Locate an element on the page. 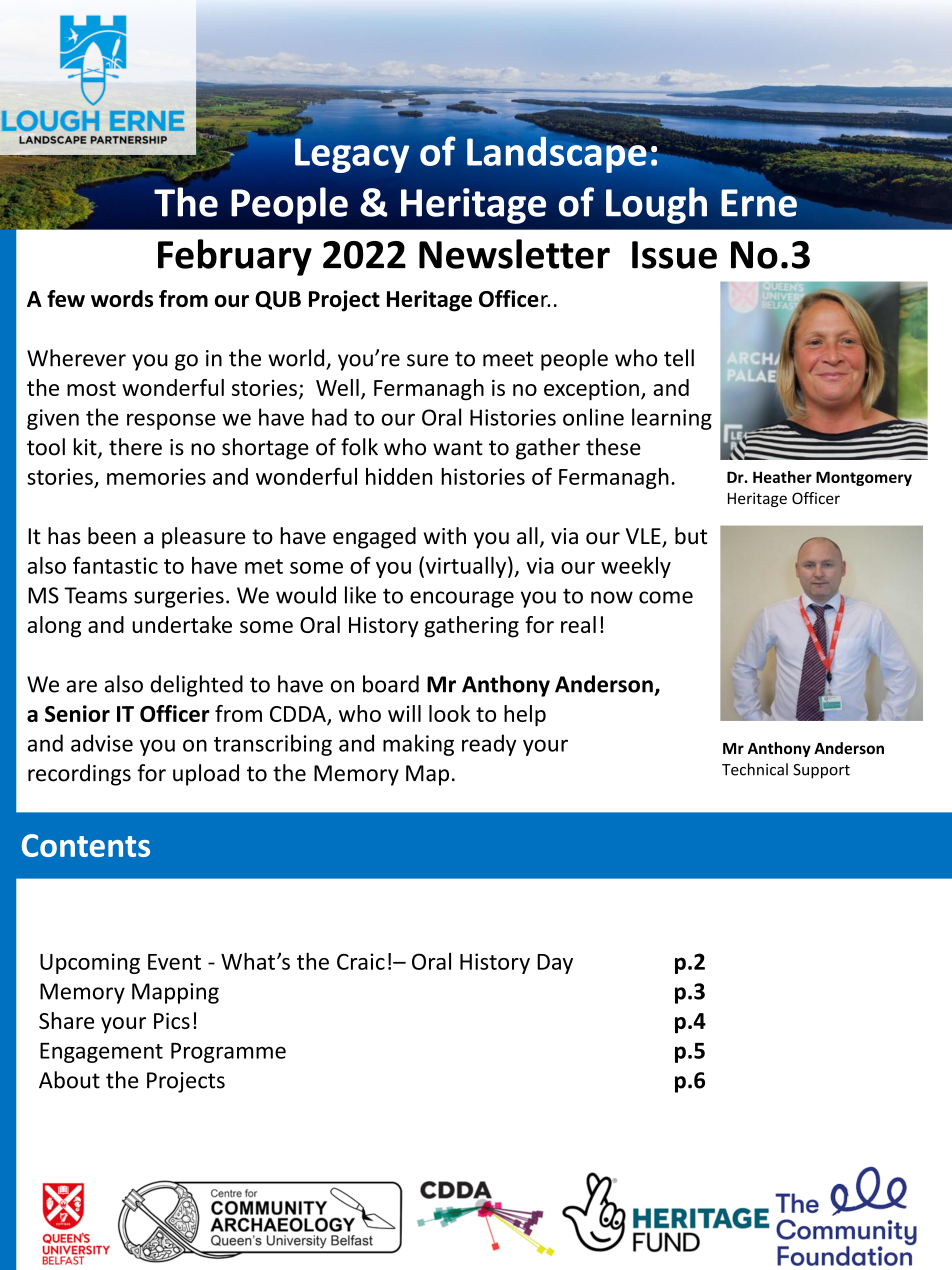  Technical is located at coordinates (755, 769).
